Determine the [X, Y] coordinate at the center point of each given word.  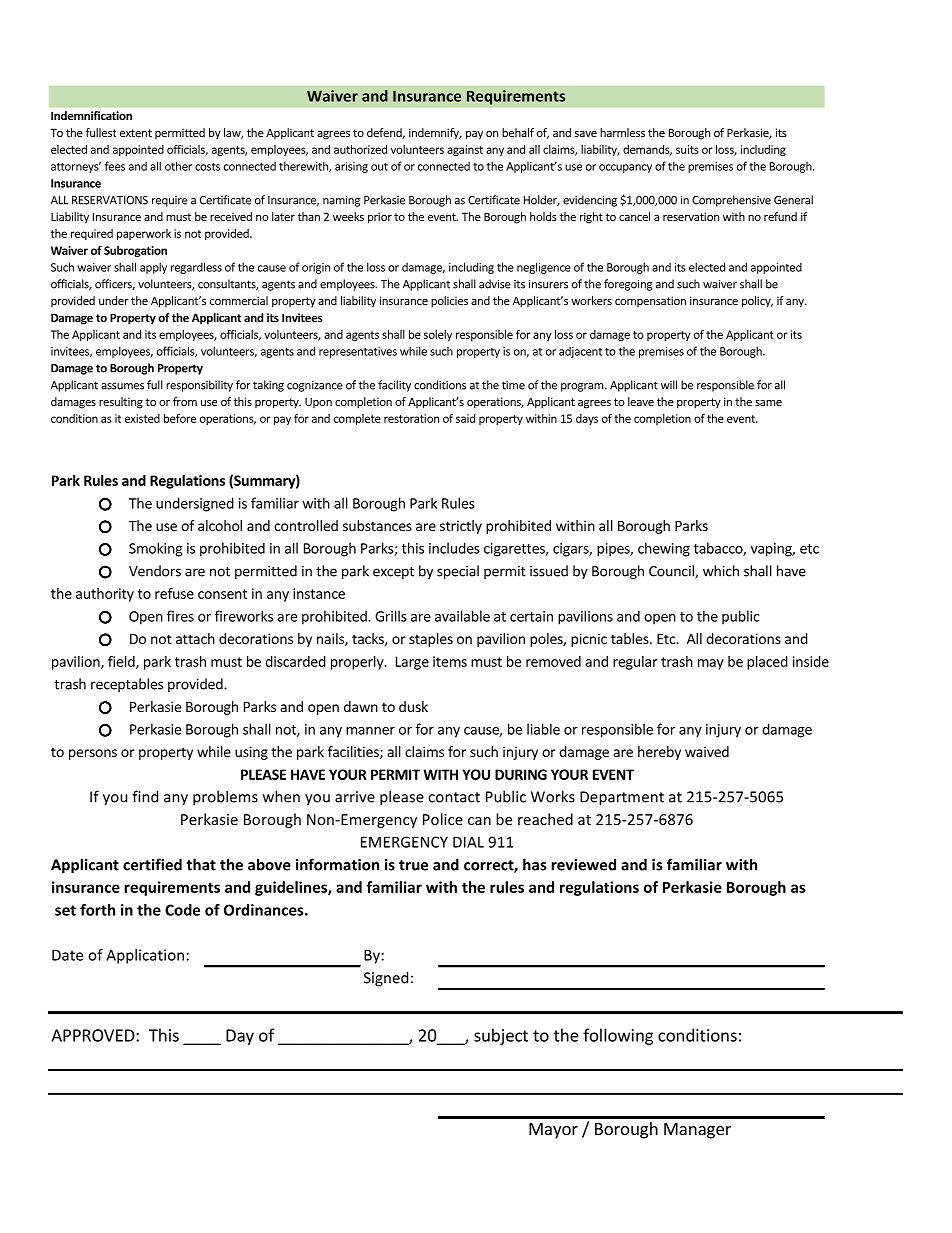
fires [180, 616]
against [465, 150]
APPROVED [94, 1035]
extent [136, 133]
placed [767, 663]
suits [687, 149]
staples [431, 640]
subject [501, 1036]
